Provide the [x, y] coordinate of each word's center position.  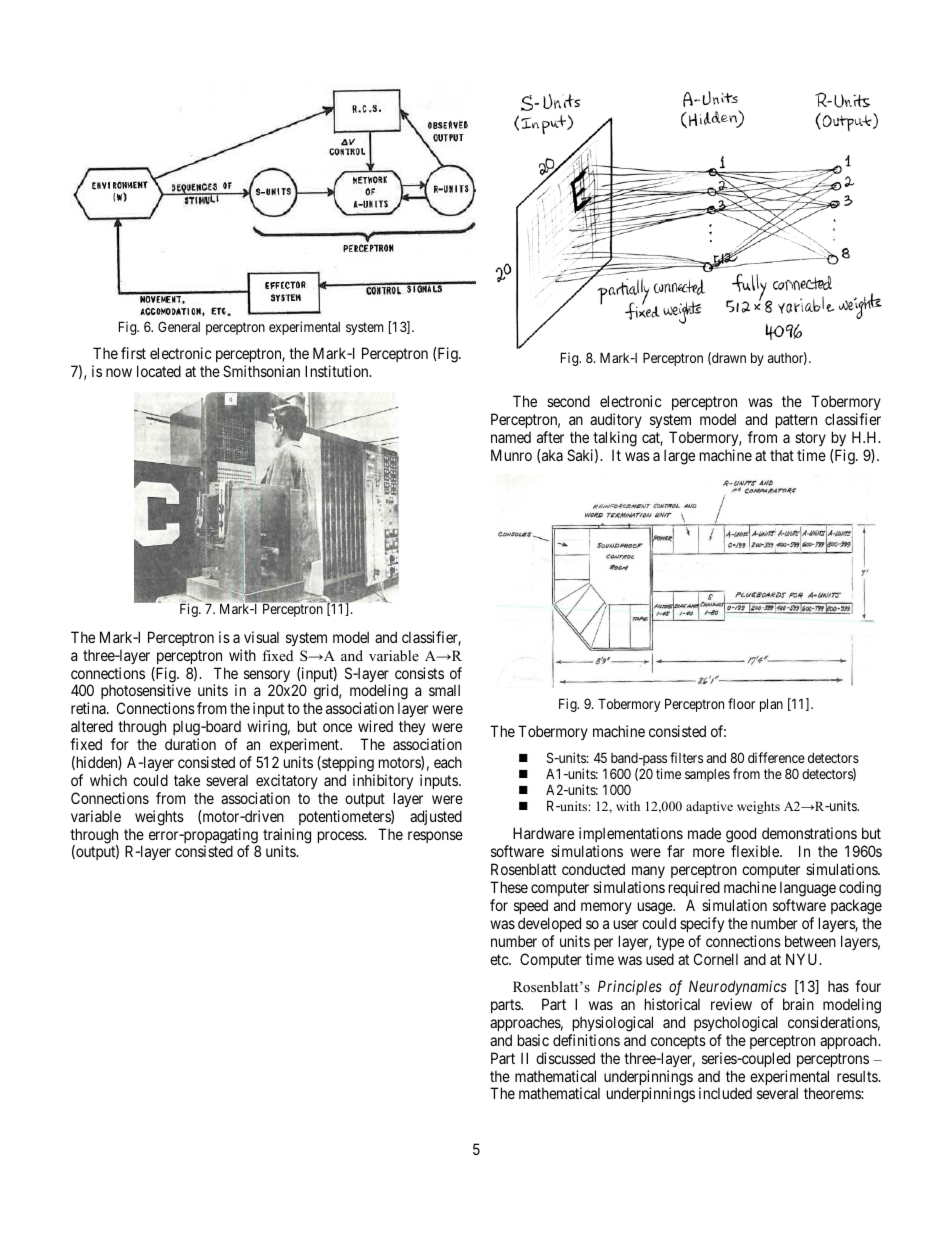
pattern [796, 421]
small [444, 690]
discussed [565, 1058]
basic [533, 1040]
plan [771, 705]
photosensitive [146, 693]
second [568, 401]
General [179, 326]
